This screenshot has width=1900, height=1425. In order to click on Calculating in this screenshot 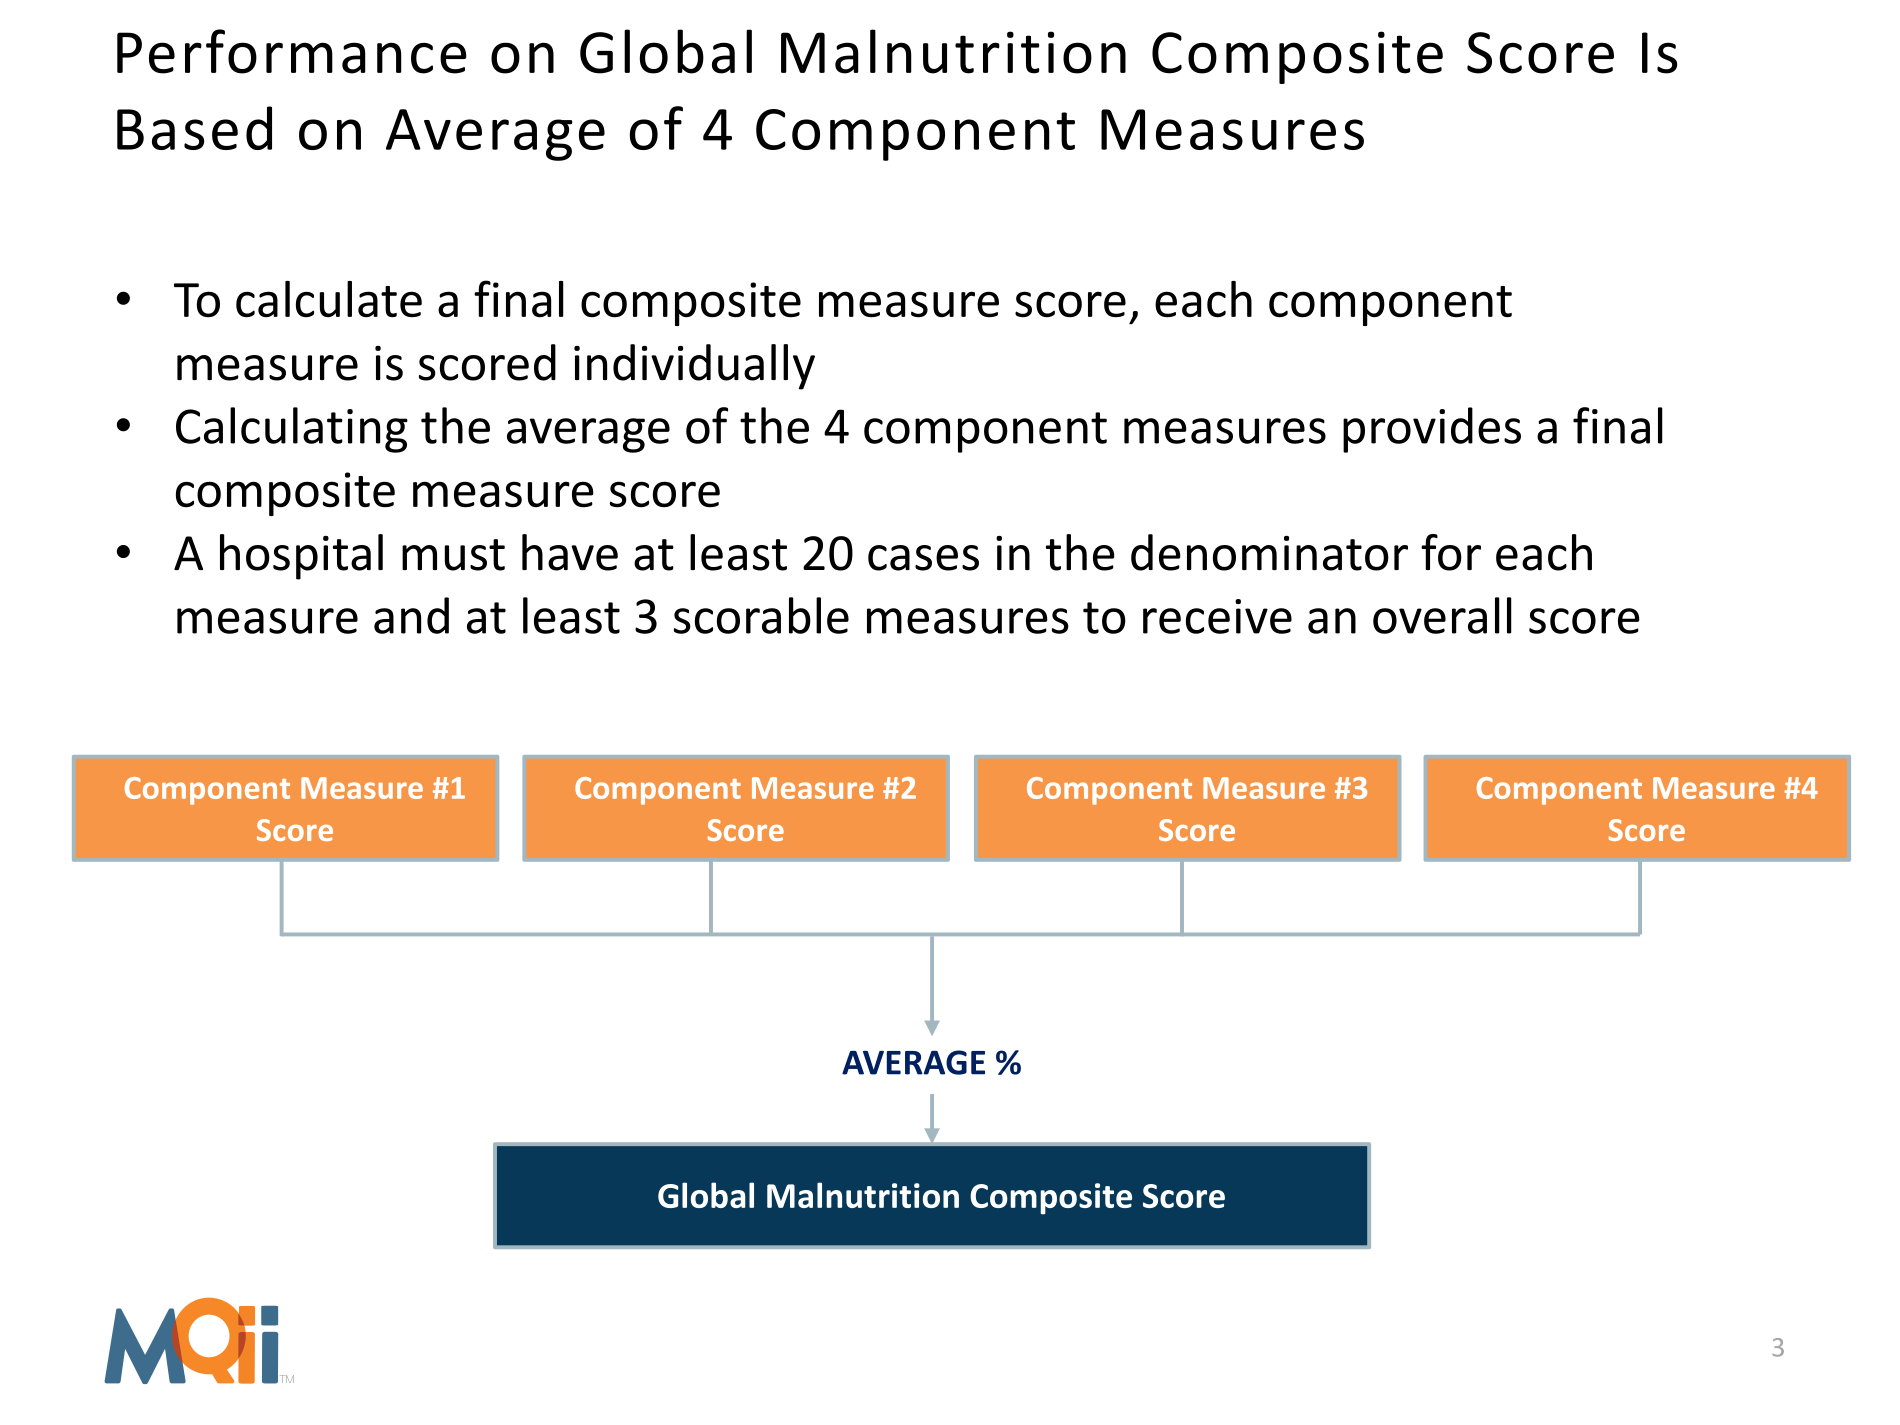, I will do `click(292, 430)`.
